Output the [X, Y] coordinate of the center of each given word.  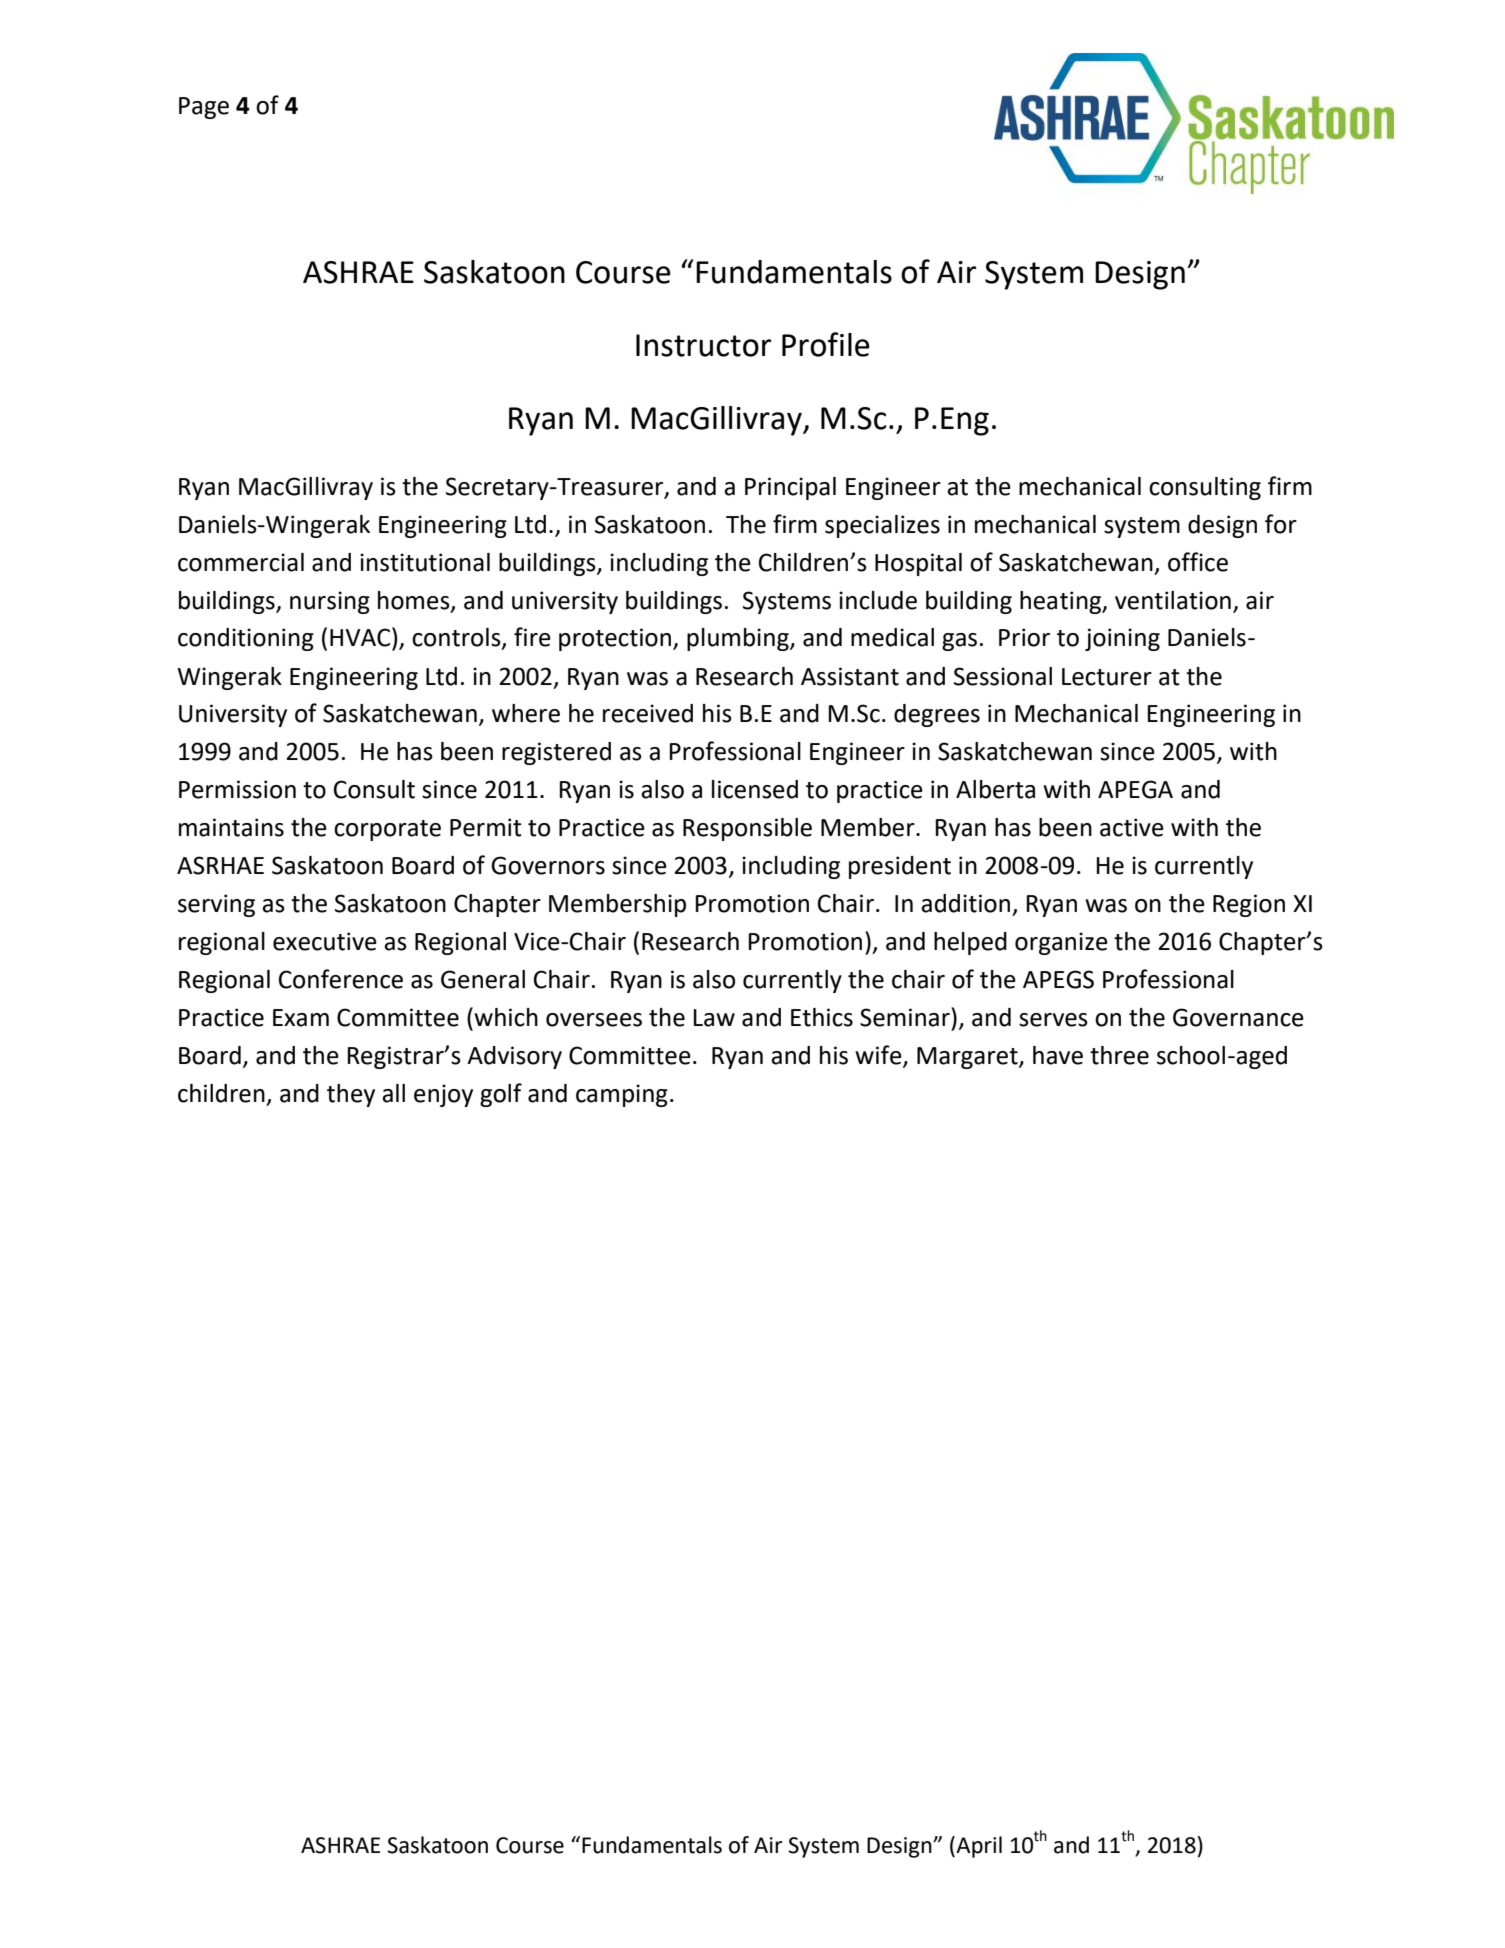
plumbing [739, 639]
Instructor [703, 345]
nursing [330, 602]
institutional [425, 562]
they [351, 1095]
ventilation [1173, 600]
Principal [790, 488]
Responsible [747, 829]
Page [204, 108]
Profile [826, 344]
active [1132, 827]
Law [714, 1018]
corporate [387, 830]
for [1281, 524]
